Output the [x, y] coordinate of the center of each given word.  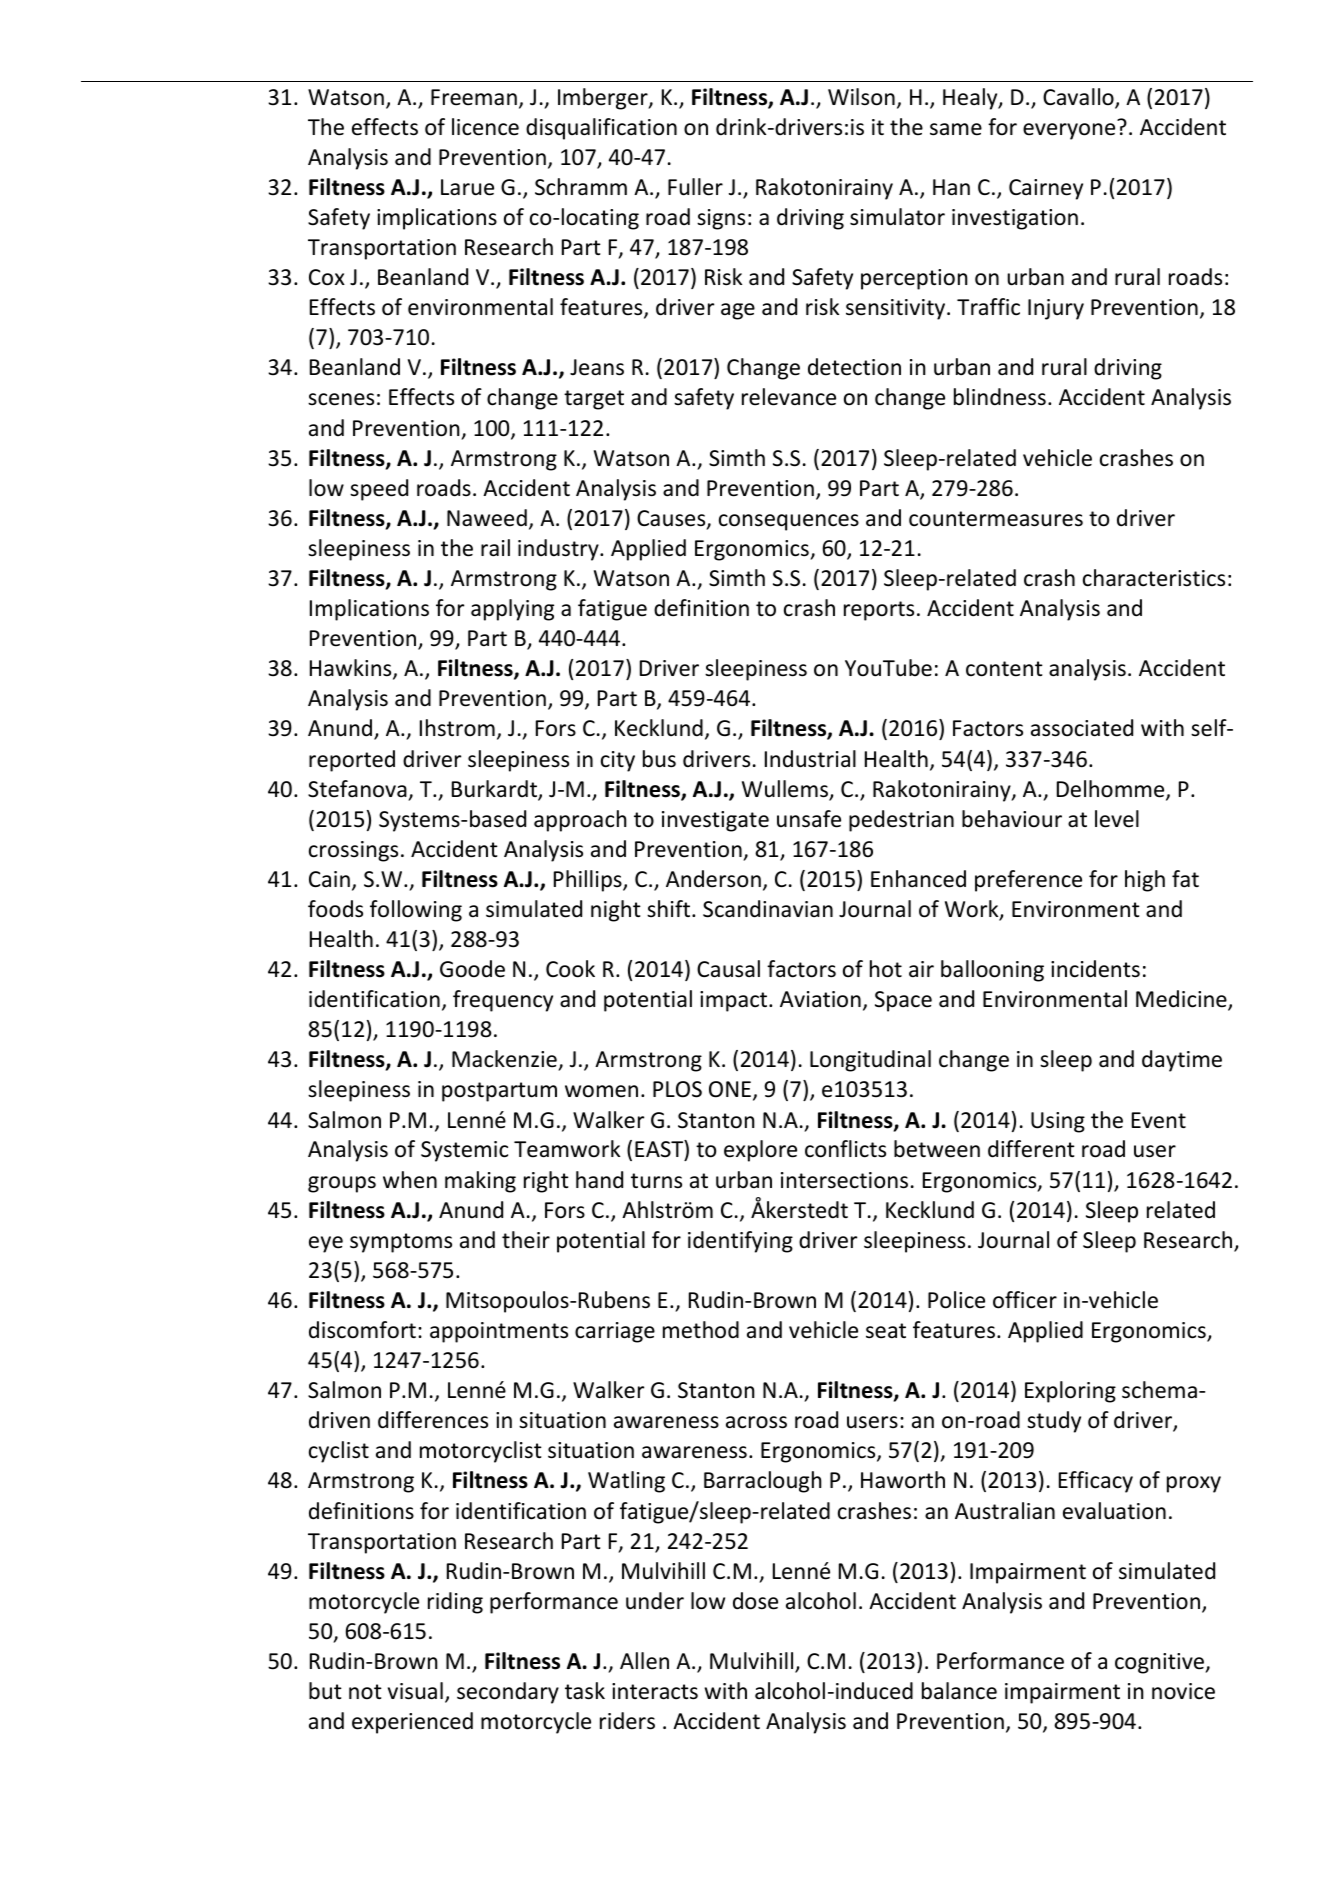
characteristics [1154, 578]
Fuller [695, 187]
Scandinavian [768, 909]
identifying [740, 1242]
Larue [467, 187]
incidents [1095, 969]
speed [379, 490]
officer [1025, 1300]
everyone [1069, 131]
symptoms [401, 1243]
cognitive [1160, 1663]
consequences [789, 522]
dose [755, 1601]
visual [415, 1691]
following [416, 911]
